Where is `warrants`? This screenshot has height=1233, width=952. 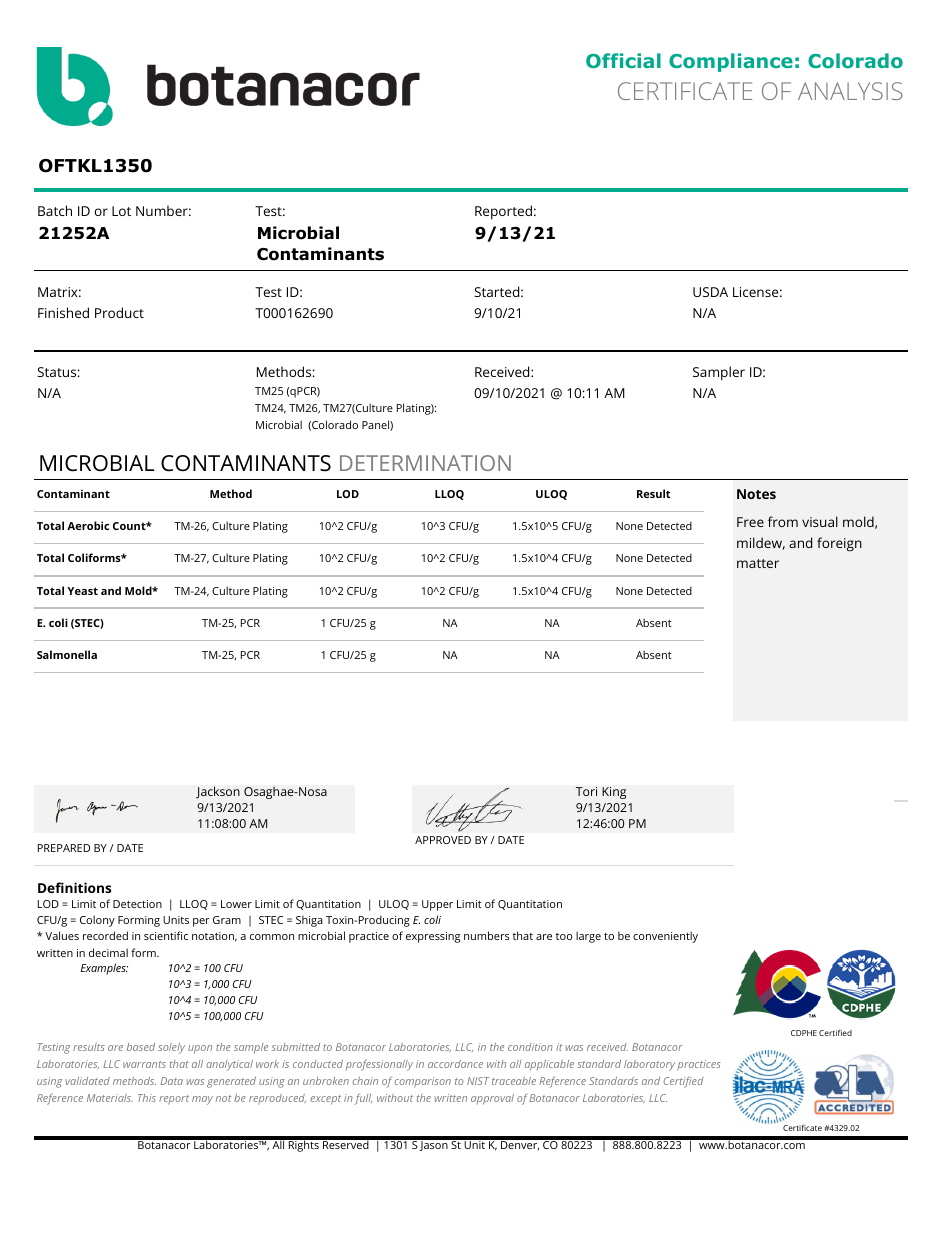 warrants is located at coordinates (144, 1064).
